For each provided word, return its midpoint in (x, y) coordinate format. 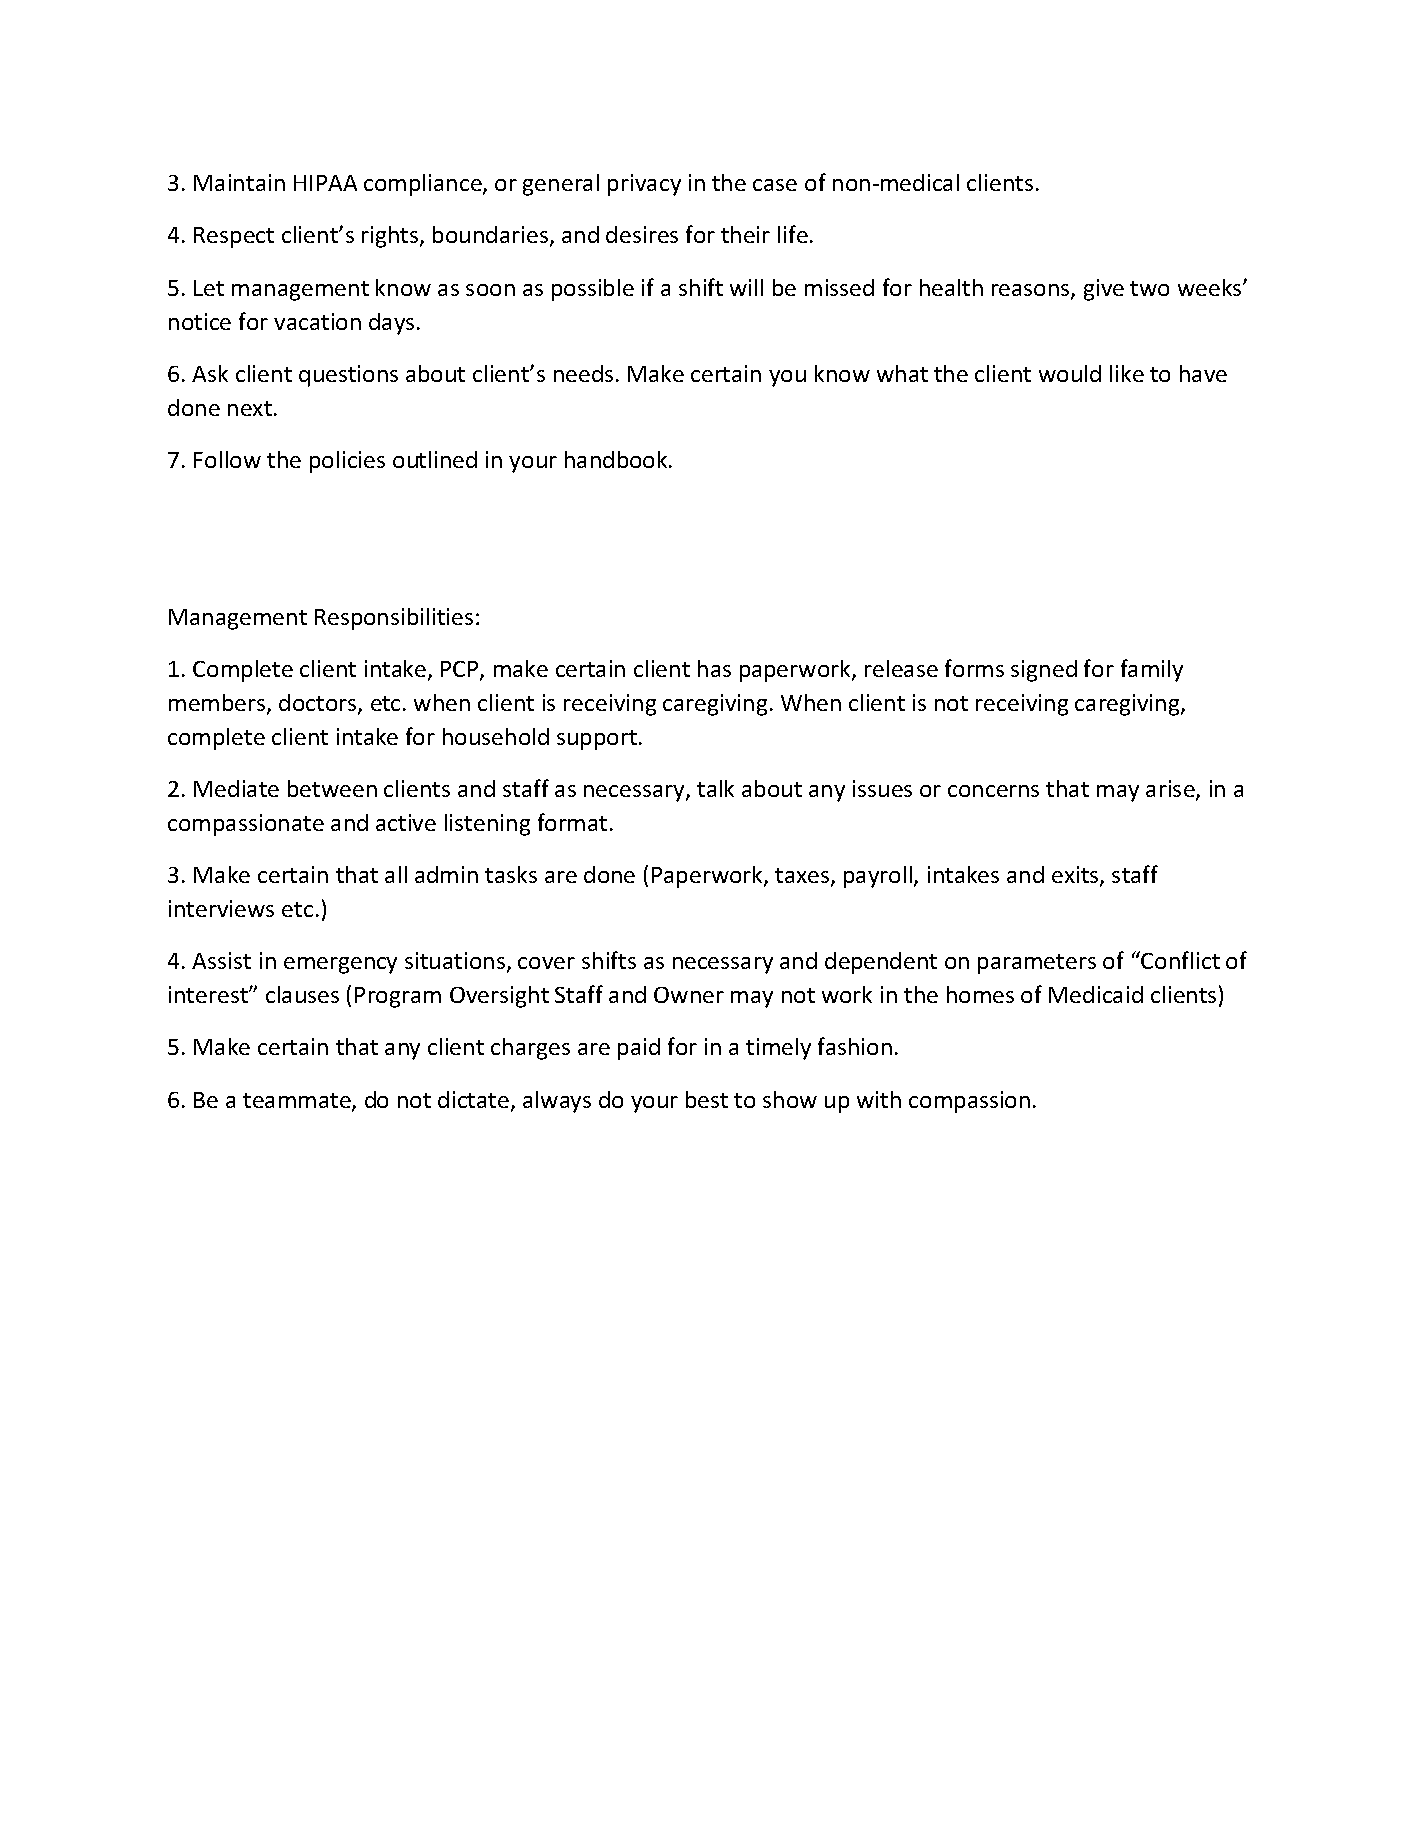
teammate (298, 1102)
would (1070, 373)
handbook (617, 459)
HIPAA (325, 183)
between (332, 788)
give (1104, 290)
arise (1171, 790)
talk (715, 788)
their (745, 234)
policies (347, 462)
